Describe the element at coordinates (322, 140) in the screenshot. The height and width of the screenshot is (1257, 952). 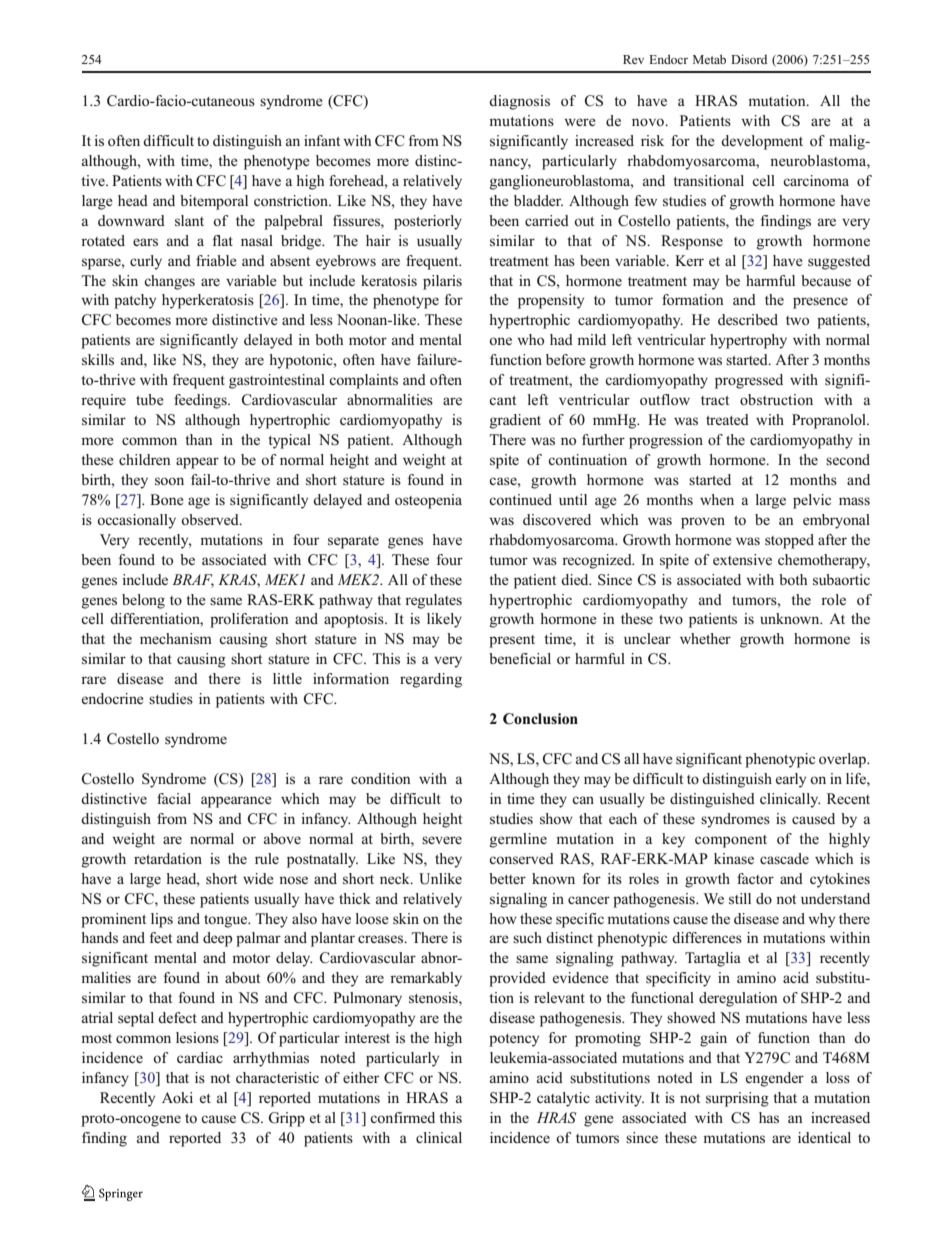
I see `infant` at that location.
